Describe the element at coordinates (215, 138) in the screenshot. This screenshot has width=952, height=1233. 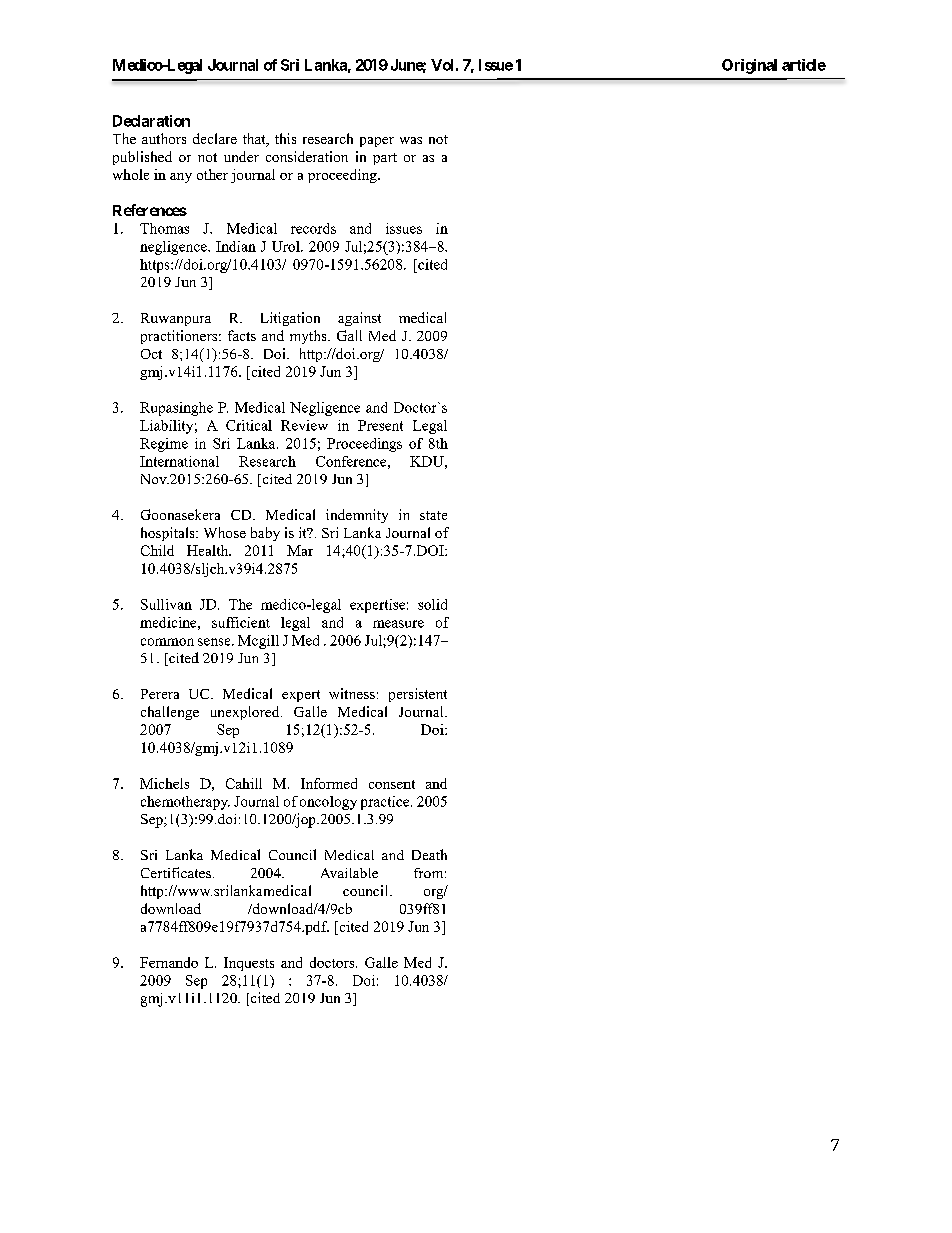
I see `declare` at that location.
